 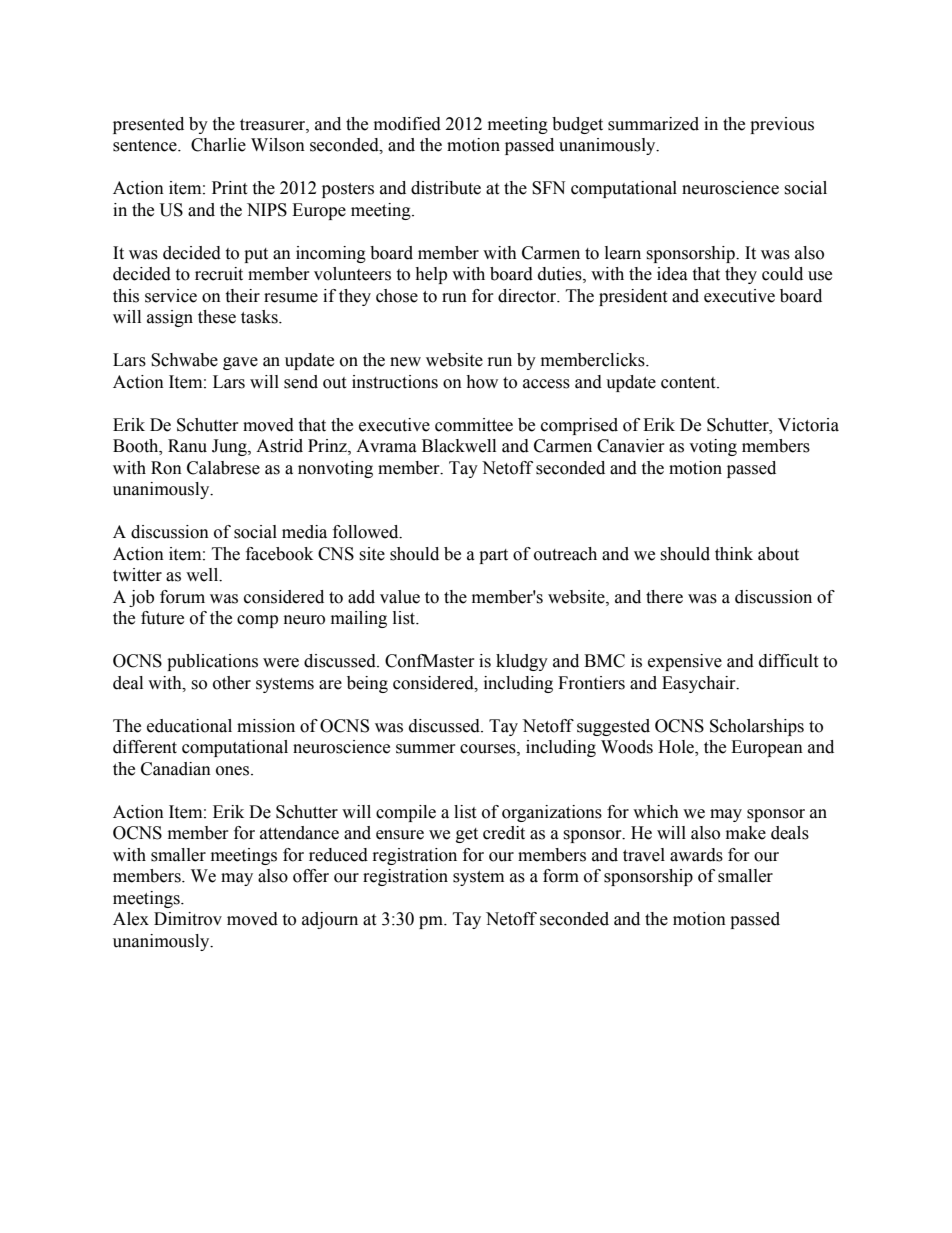 I want to click on previous, so click(x=782, y=125).
